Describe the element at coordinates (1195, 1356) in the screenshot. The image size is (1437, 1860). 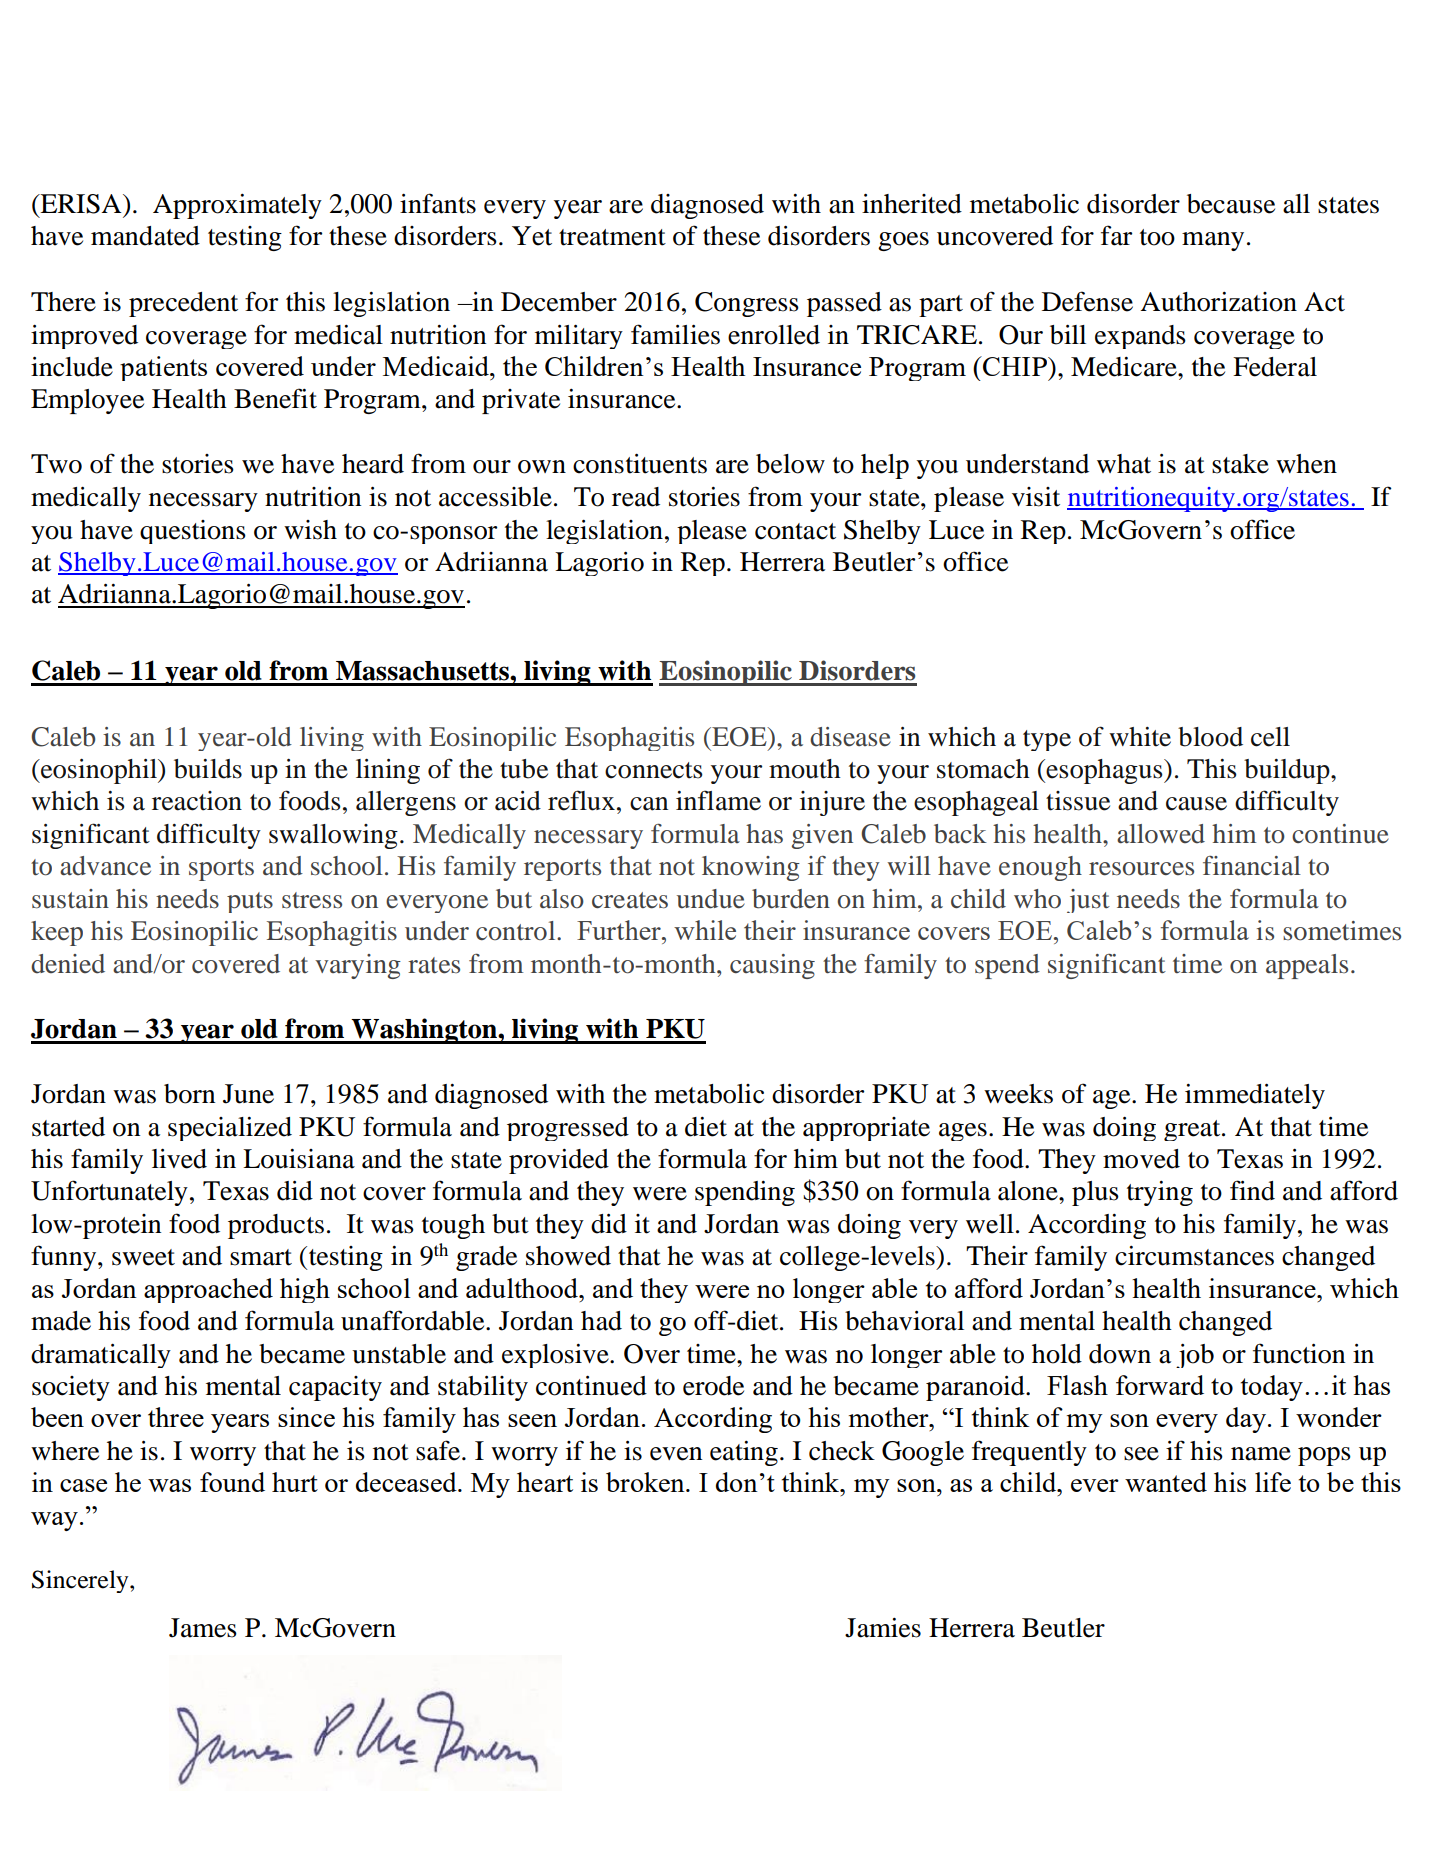
I see `job` at that location.
